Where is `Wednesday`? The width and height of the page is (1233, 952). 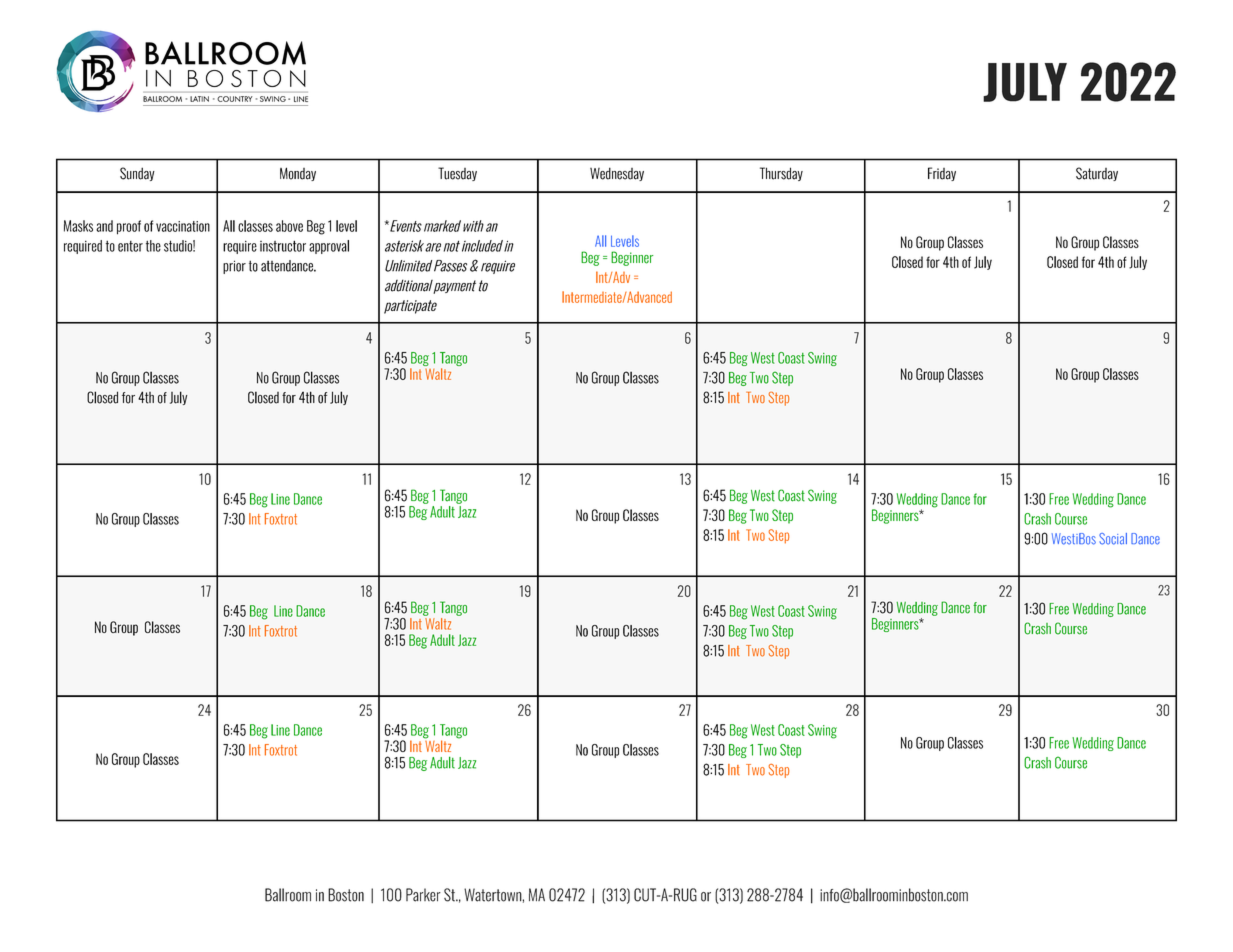
Wednesday is located at coordinates (617, 174).
